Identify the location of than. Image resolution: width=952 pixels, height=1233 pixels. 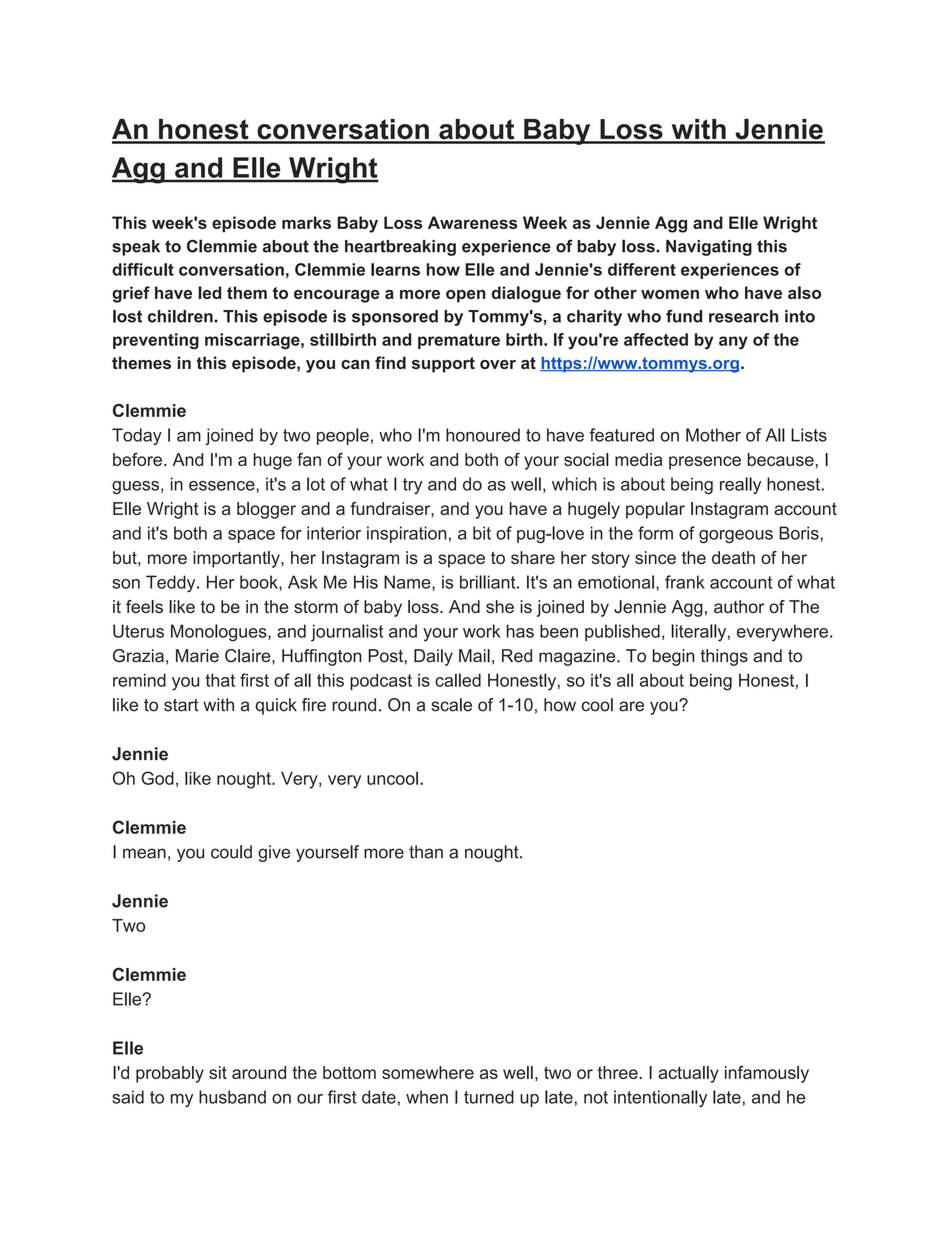
(426, 852).
